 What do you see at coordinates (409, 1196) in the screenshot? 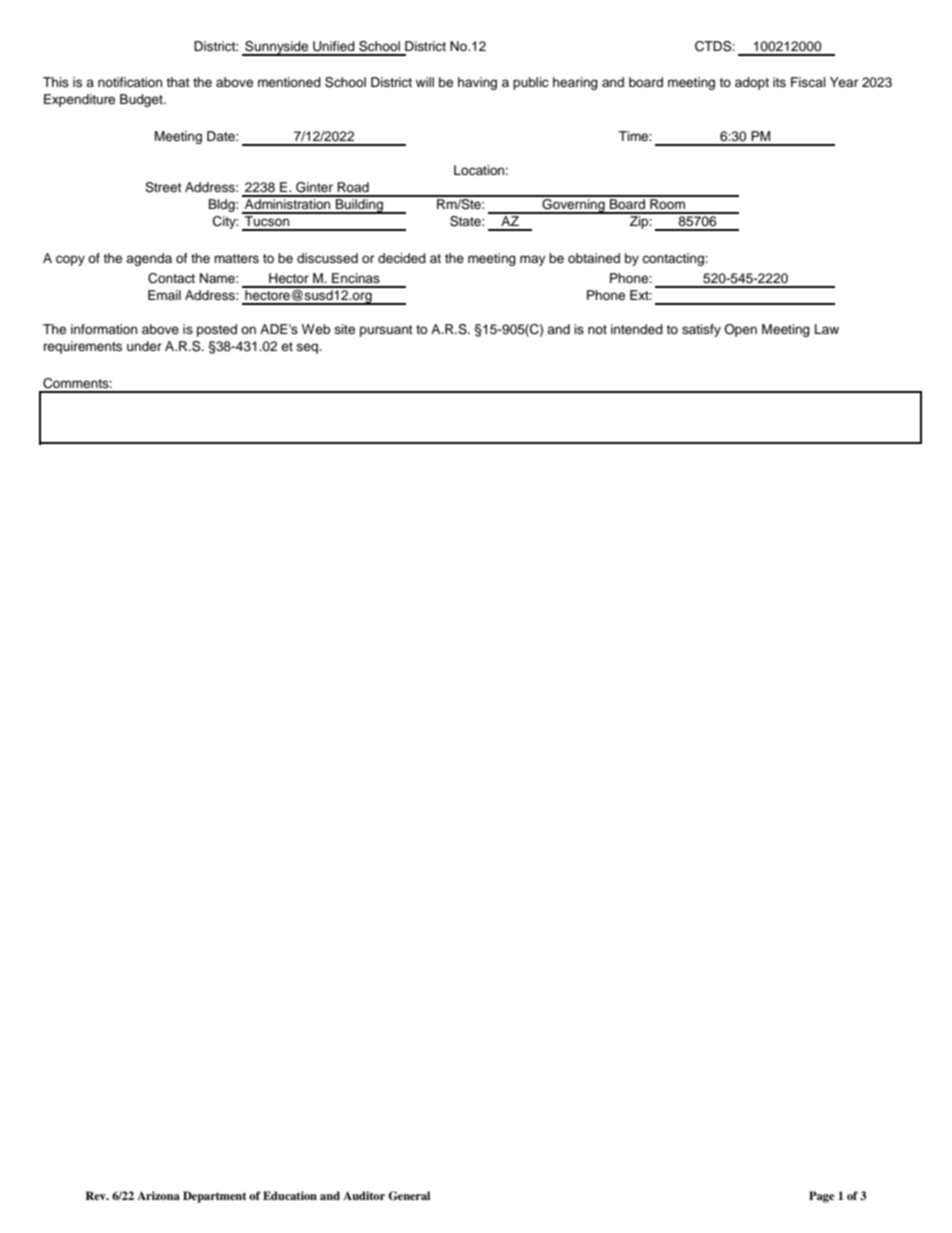
I see `General` at bounding box center [409, 1196].
